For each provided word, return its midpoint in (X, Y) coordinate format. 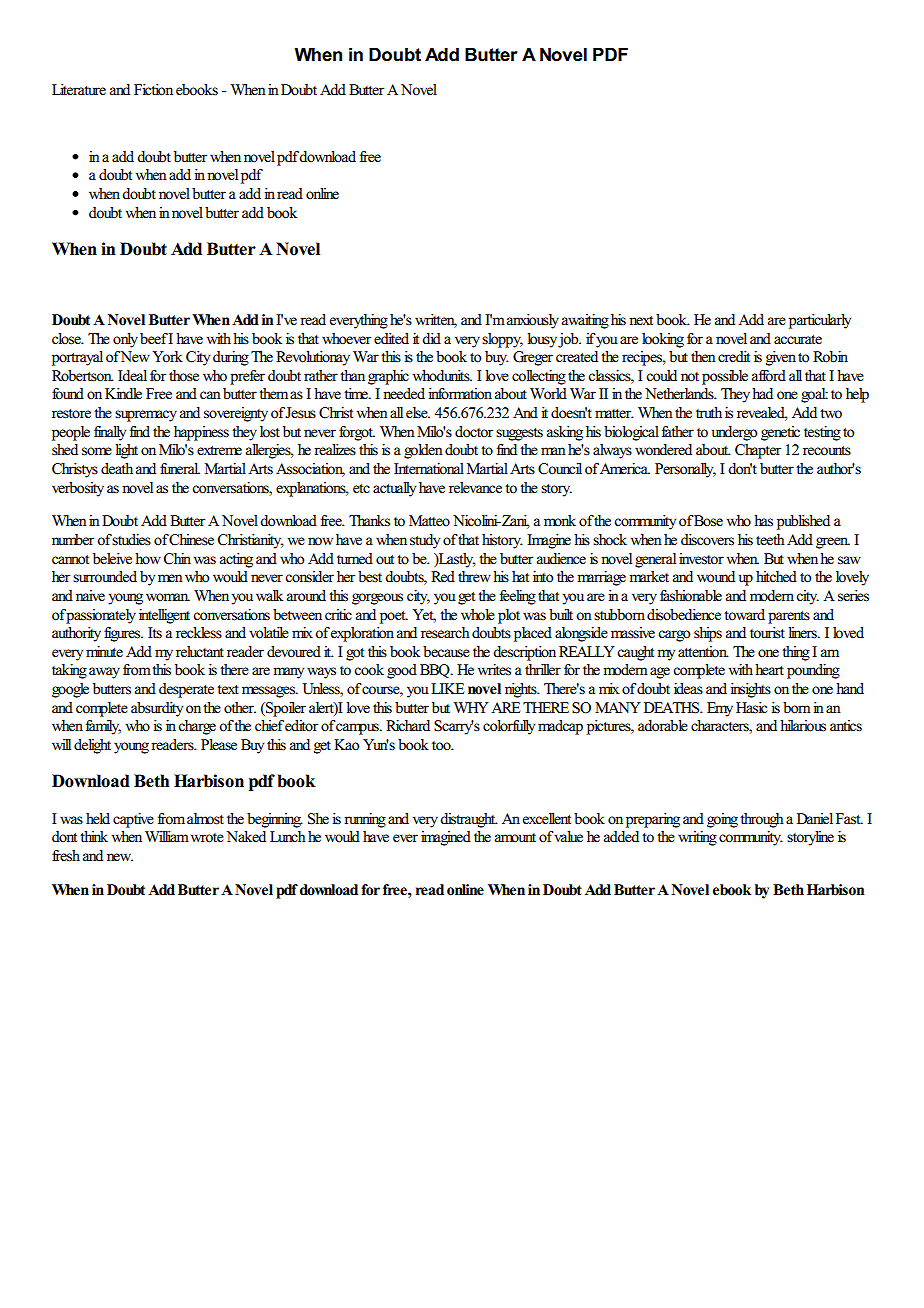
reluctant (200, 652)
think (94, 836)
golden (423, 451)
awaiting (585, 321)
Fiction (153, 90)
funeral (180, 468)
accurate (798, 340)
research (445, 633)
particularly (820, 321)
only (125, 340)
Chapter (758, 451)
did (431, 338)
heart (769, 670)
